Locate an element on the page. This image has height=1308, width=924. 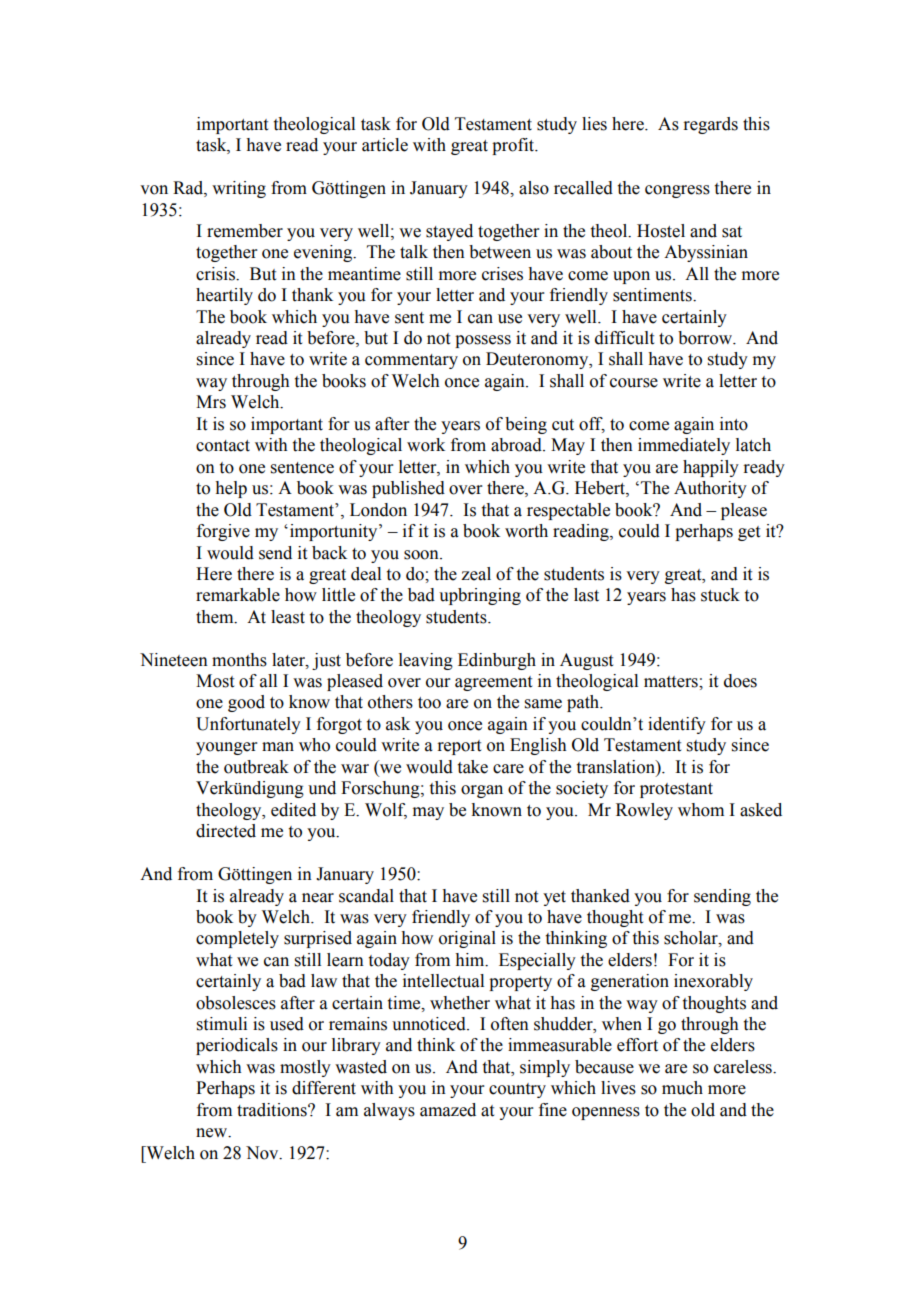
writing is located at coordinates (239, 189).
